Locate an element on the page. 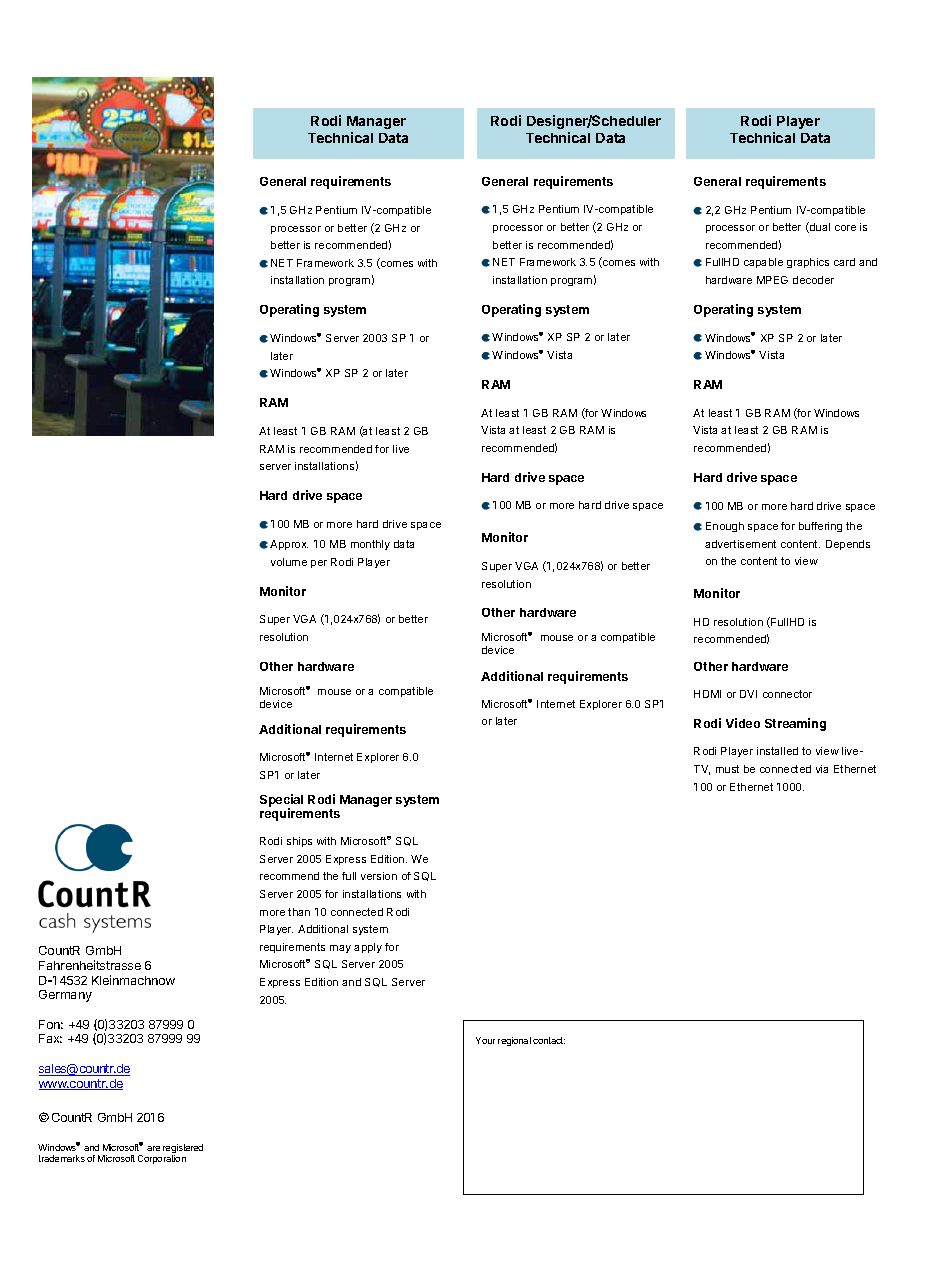 Image resolution: width=952 pixels, height=1270 pixels. capable is located at coordinates (763, 263).
